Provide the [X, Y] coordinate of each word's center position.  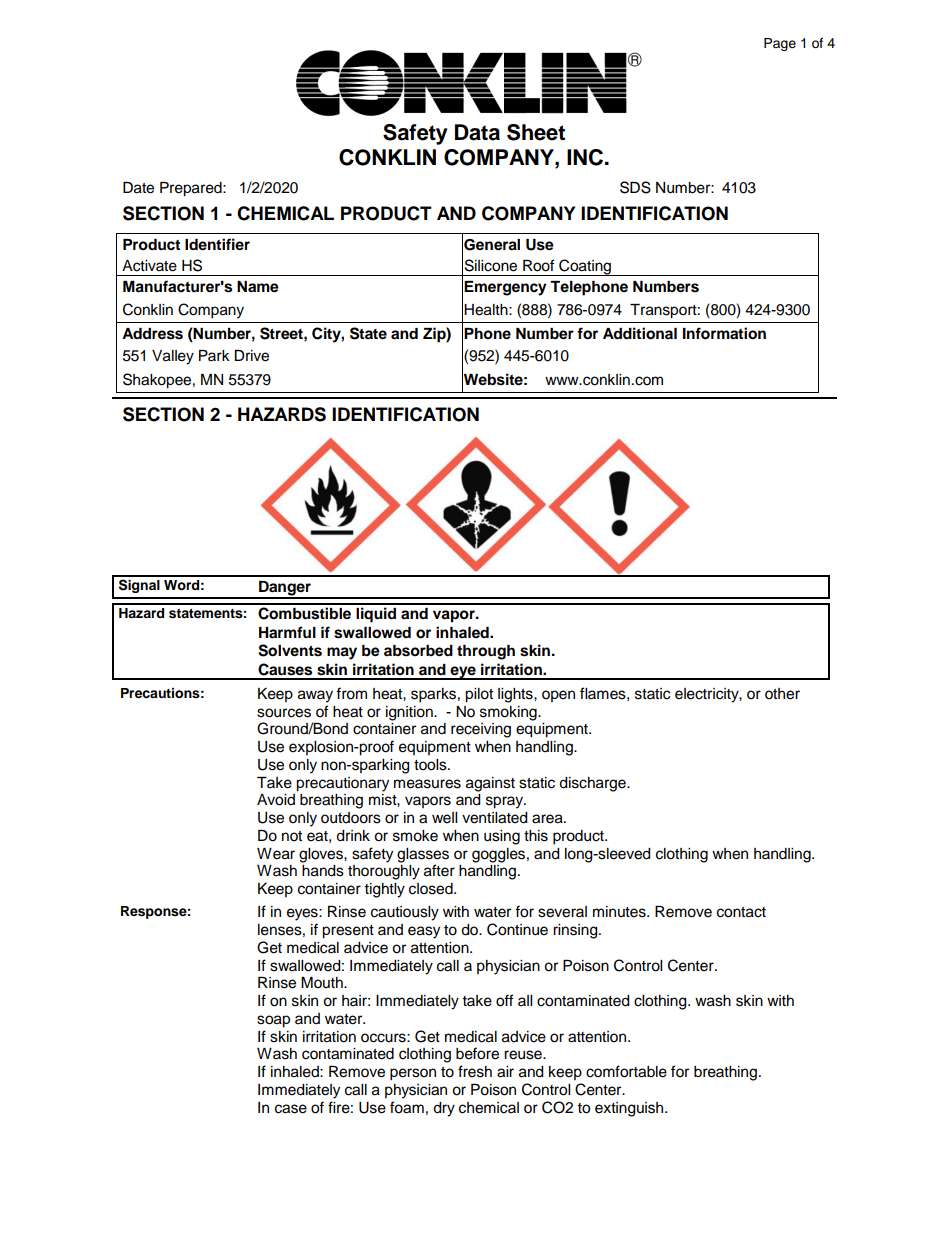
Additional [640, 333]
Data [477, 132]
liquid [376, 615]
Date [138, 188]
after [439, 870]
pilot [479, 695]
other [782, 694]
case [291, 1109]
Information [724, 333]
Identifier [217, 244]
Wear [276, 854]
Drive [251, 356]
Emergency [505, 288]
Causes [285, 669]
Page [780, 44]
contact [741, 912]
